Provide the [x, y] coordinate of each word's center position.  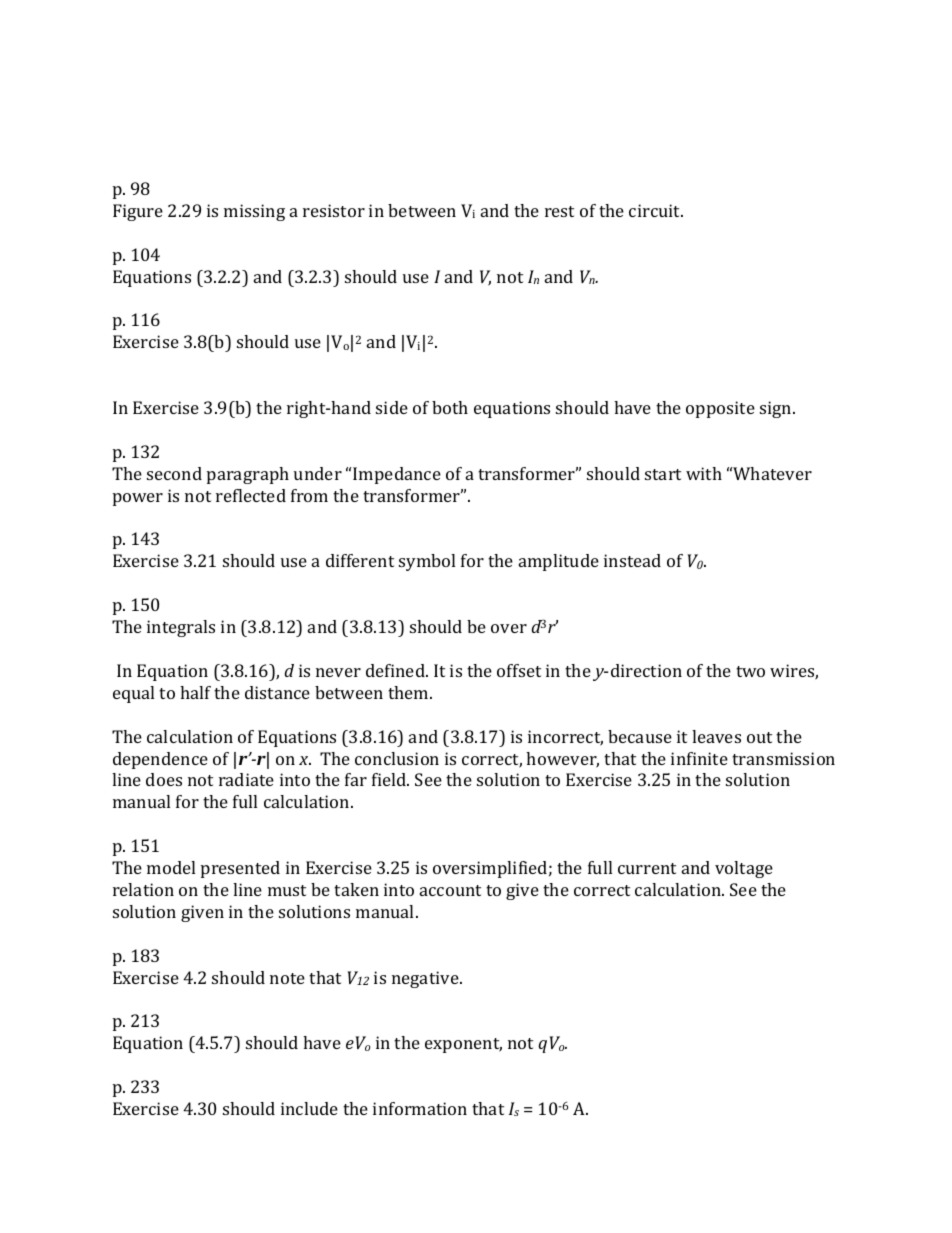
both [450, 407]
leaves [716, 736]
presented [240, 869]
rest [559, 211]
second [174, 473]
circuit [656, 210]
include [309, 1108]
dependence [160, 760]
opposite [720, 409]
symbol [427, 562]
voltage [744, 869]
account [450, 890]
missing [254, 212]
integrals [181, 628]
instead [632, 560]
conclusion [397, 758]
